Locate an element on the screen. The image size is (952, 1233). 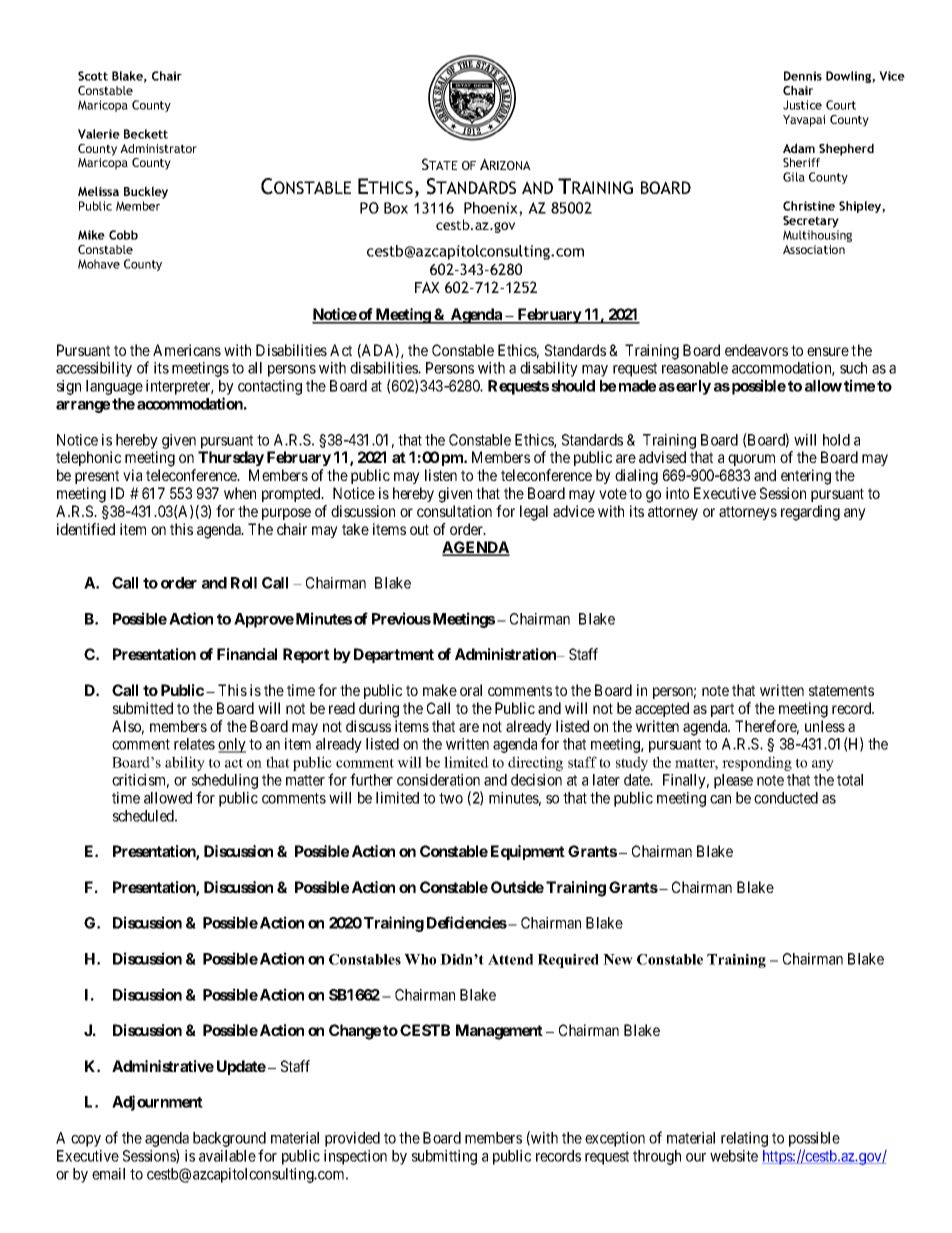
Justice is located at coordinates (802, 105).
